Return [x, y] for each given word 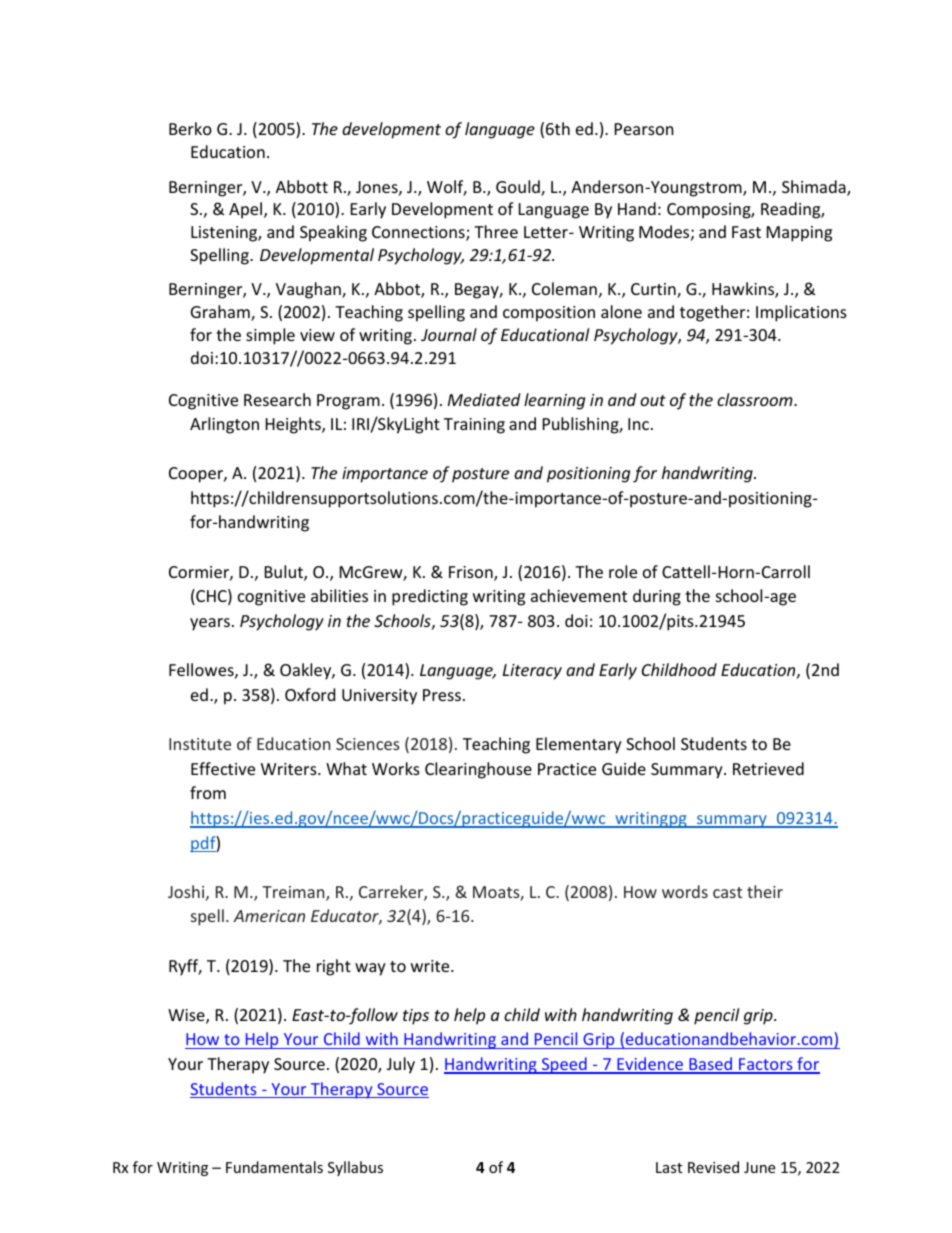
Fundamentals [274, 1167]
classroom [756, 399]
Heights [294, 425]
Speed [564, 1065]
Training [474, 426]
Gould [519, 188]
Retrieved [768, 768]
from [208, 792]
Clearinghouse [478, 770]
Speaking [333, 233]
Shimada [815, 188]
